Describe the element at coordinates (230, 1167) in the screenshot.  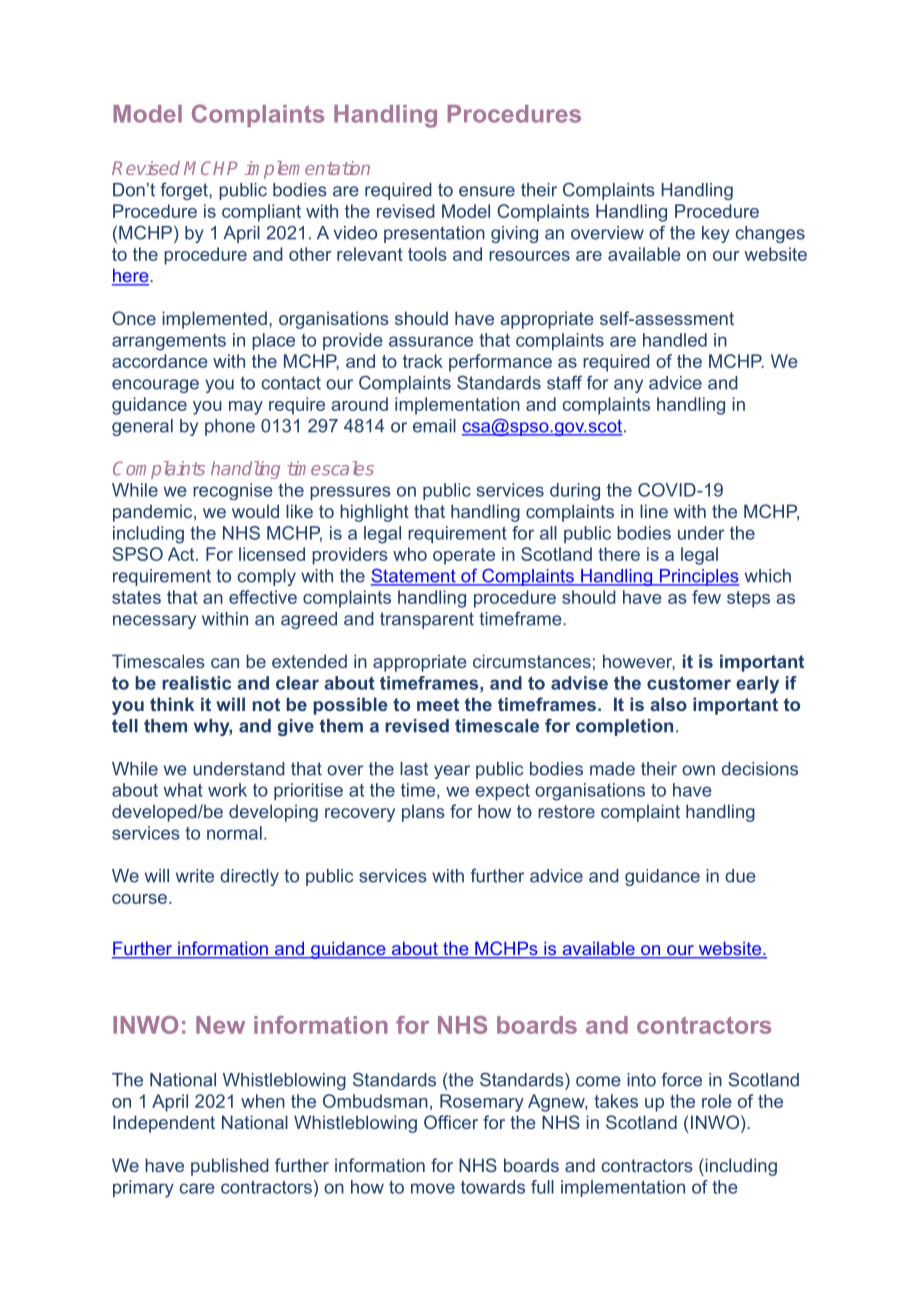
I see `published` at that location.
